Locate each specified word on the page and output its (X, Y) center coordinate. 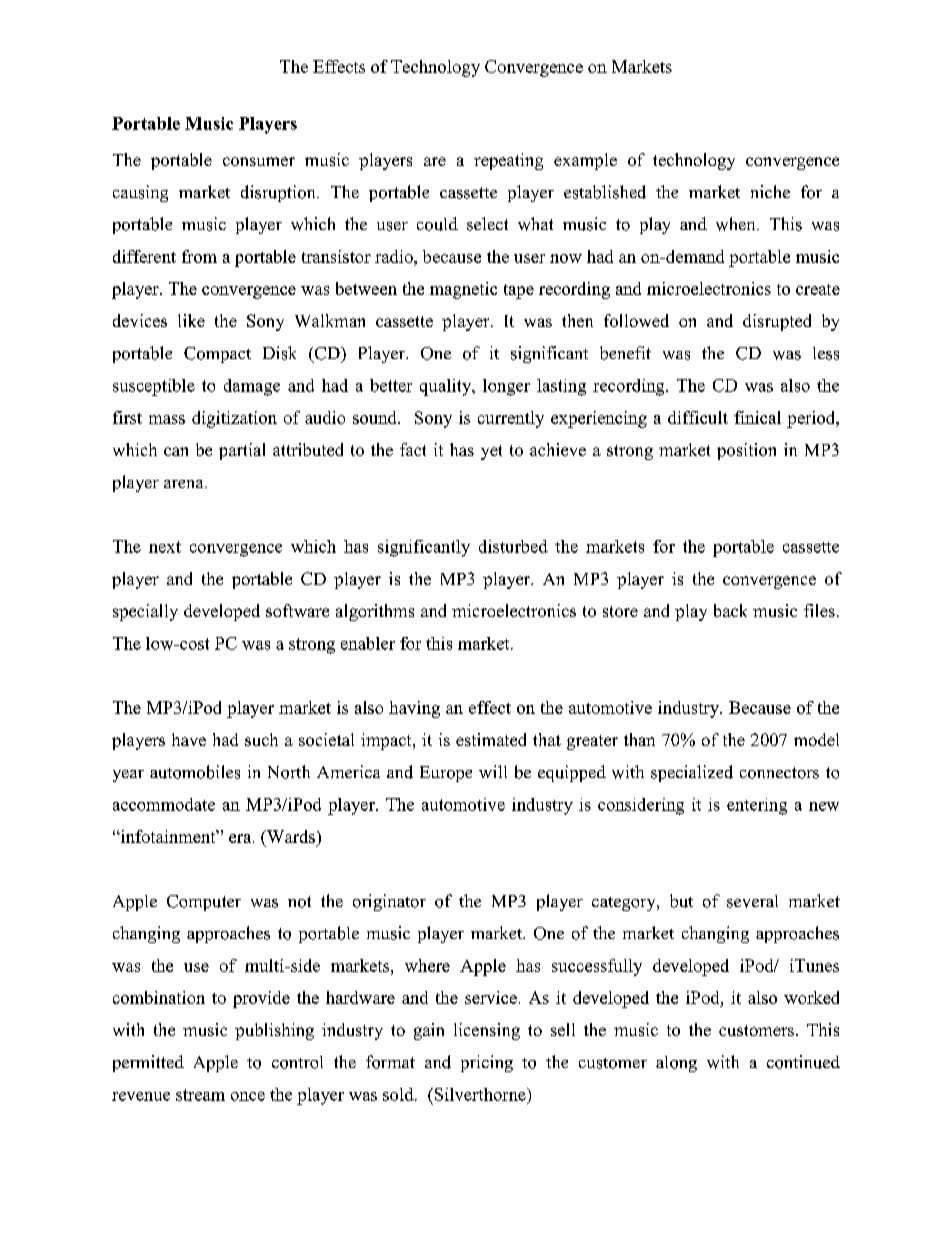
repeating (508, 161)
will (493, 771)
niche (770, 191)
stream (200, 1095)
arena (185, 484)
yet (491, 452)
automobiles (195, 772)
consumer (259, 161)
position (746, 451)
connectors (779, 773)
